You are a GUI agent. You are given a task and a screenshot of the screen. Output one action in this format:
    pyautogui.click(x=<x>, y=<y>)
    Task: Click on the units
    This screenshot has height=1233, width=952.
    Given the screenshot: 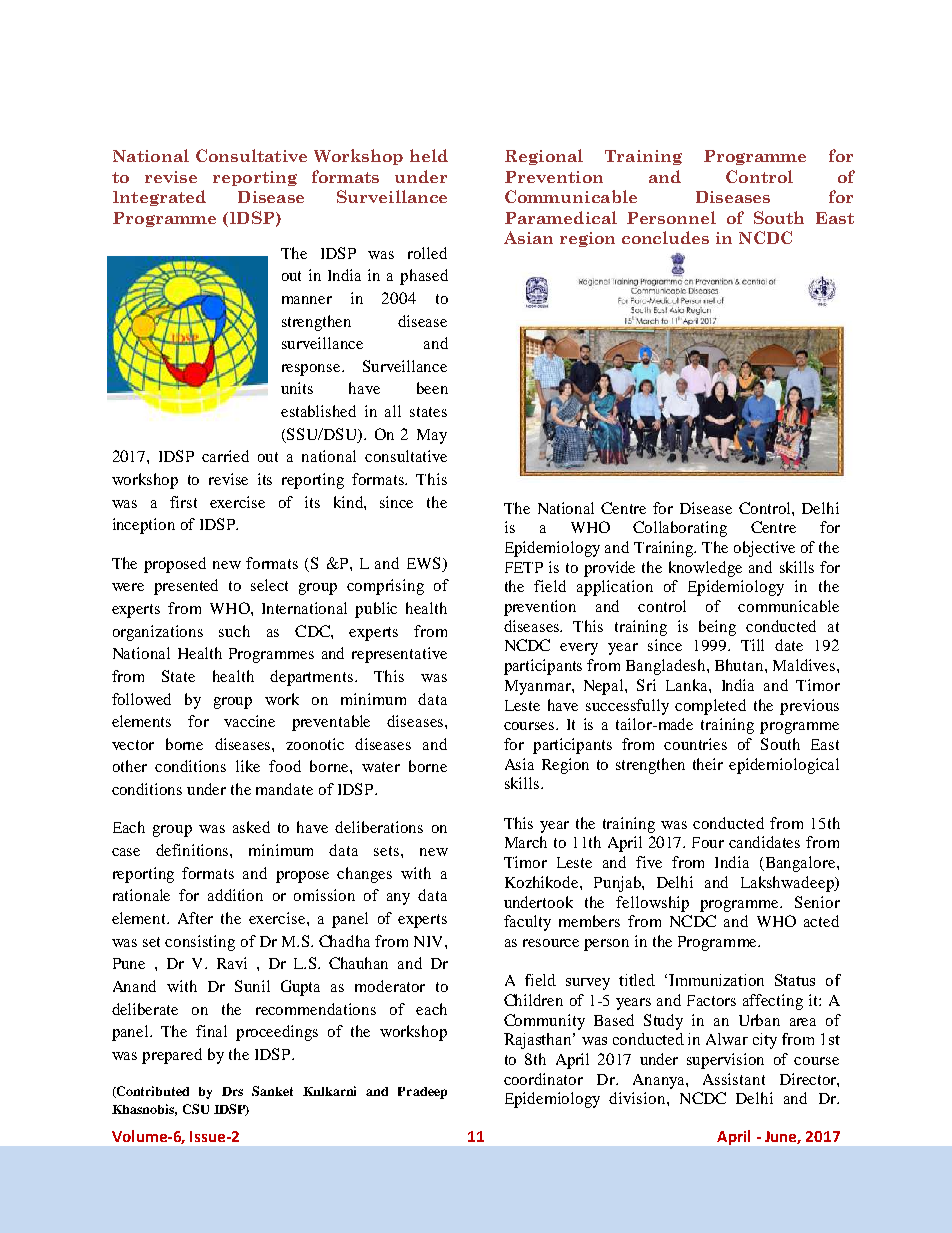 What is the action you would take?
    pyautogui.click(x=297, y=388)
